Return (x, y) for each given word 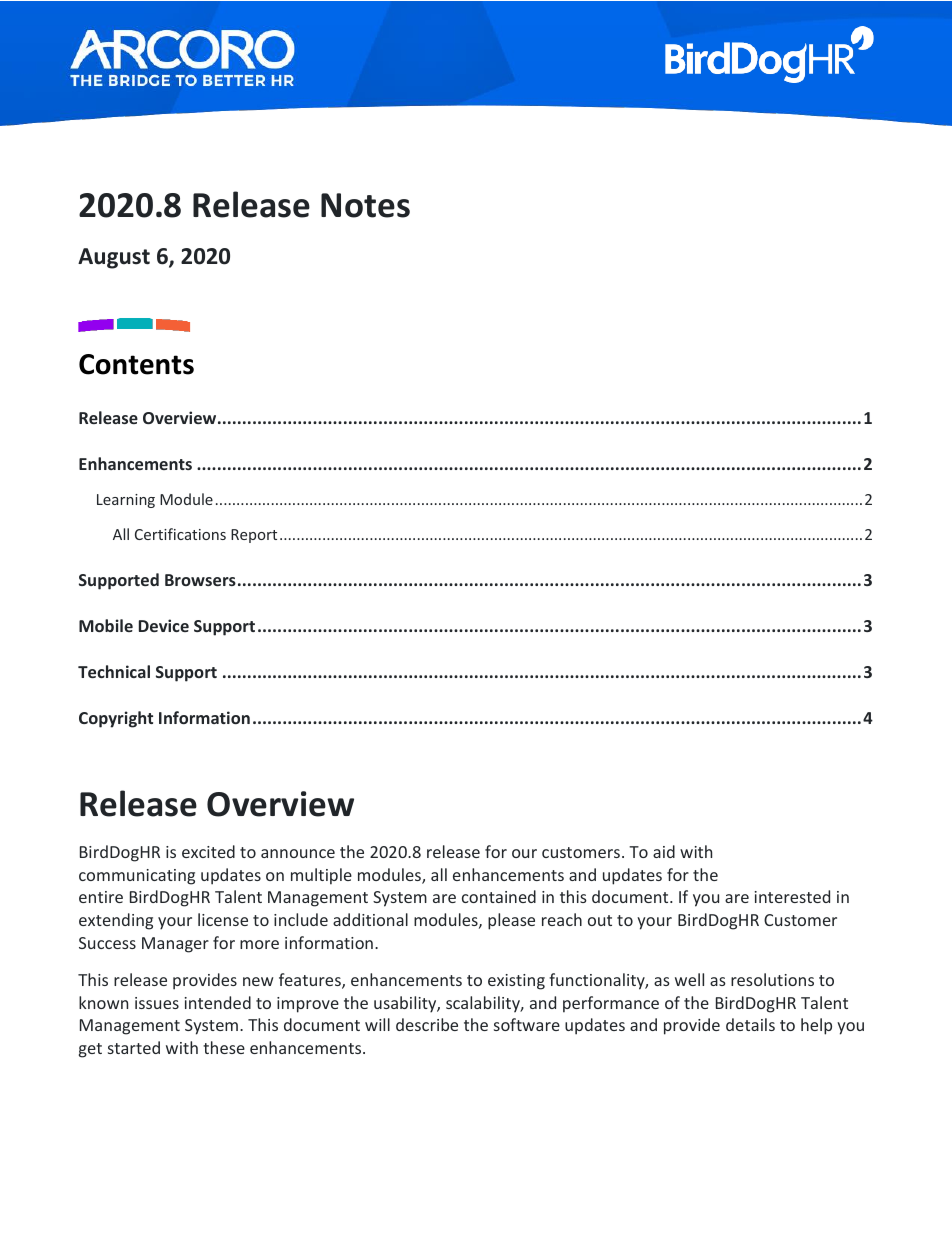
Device (164, 625)
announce (298, 853)
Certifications (180, 534)
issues (157, 1003)
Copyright (116, 719)
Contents (136, 364)
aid (664, 851)
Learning (126, 501)
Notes (365, 205)
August (114, 258)
